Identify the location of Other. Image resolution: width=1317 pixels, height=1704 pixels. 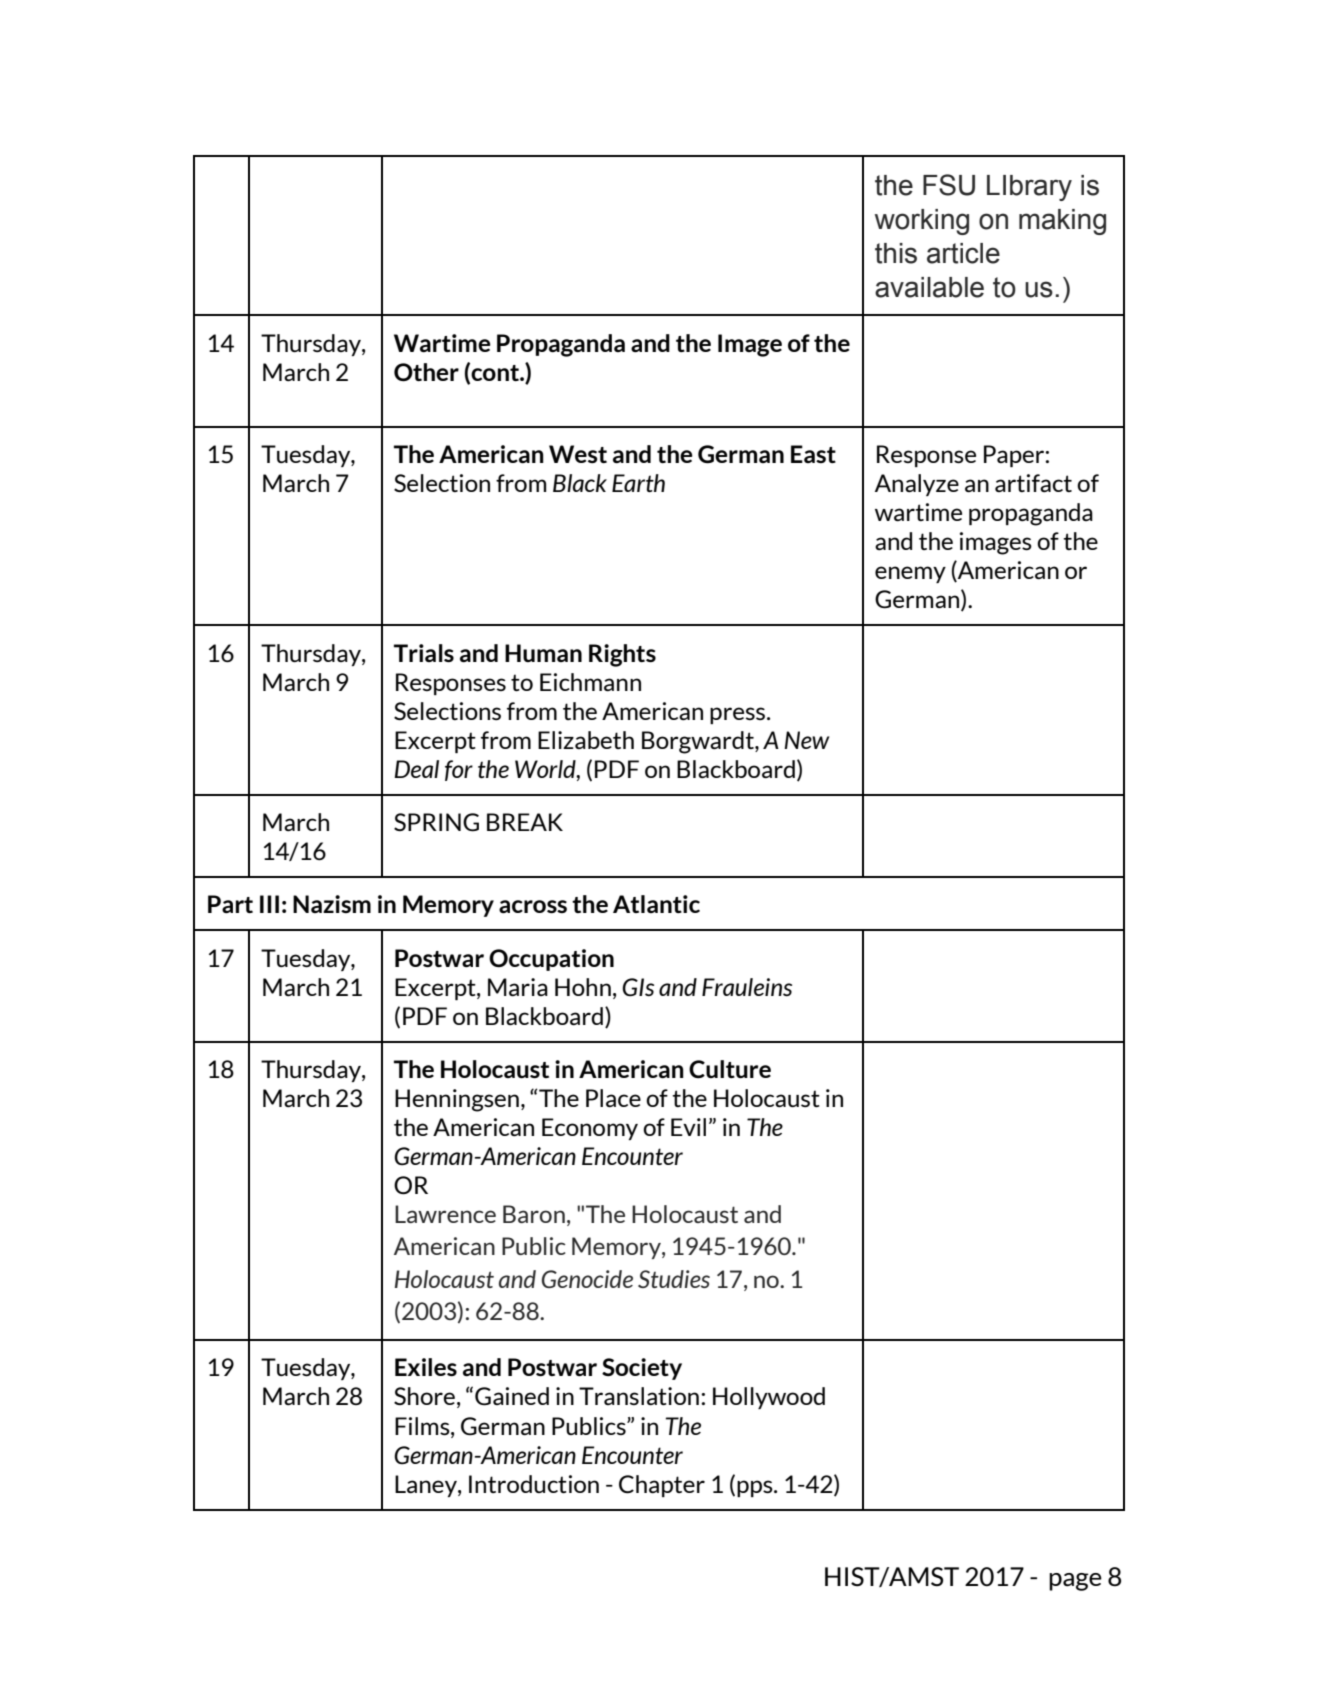
(426, 372).
